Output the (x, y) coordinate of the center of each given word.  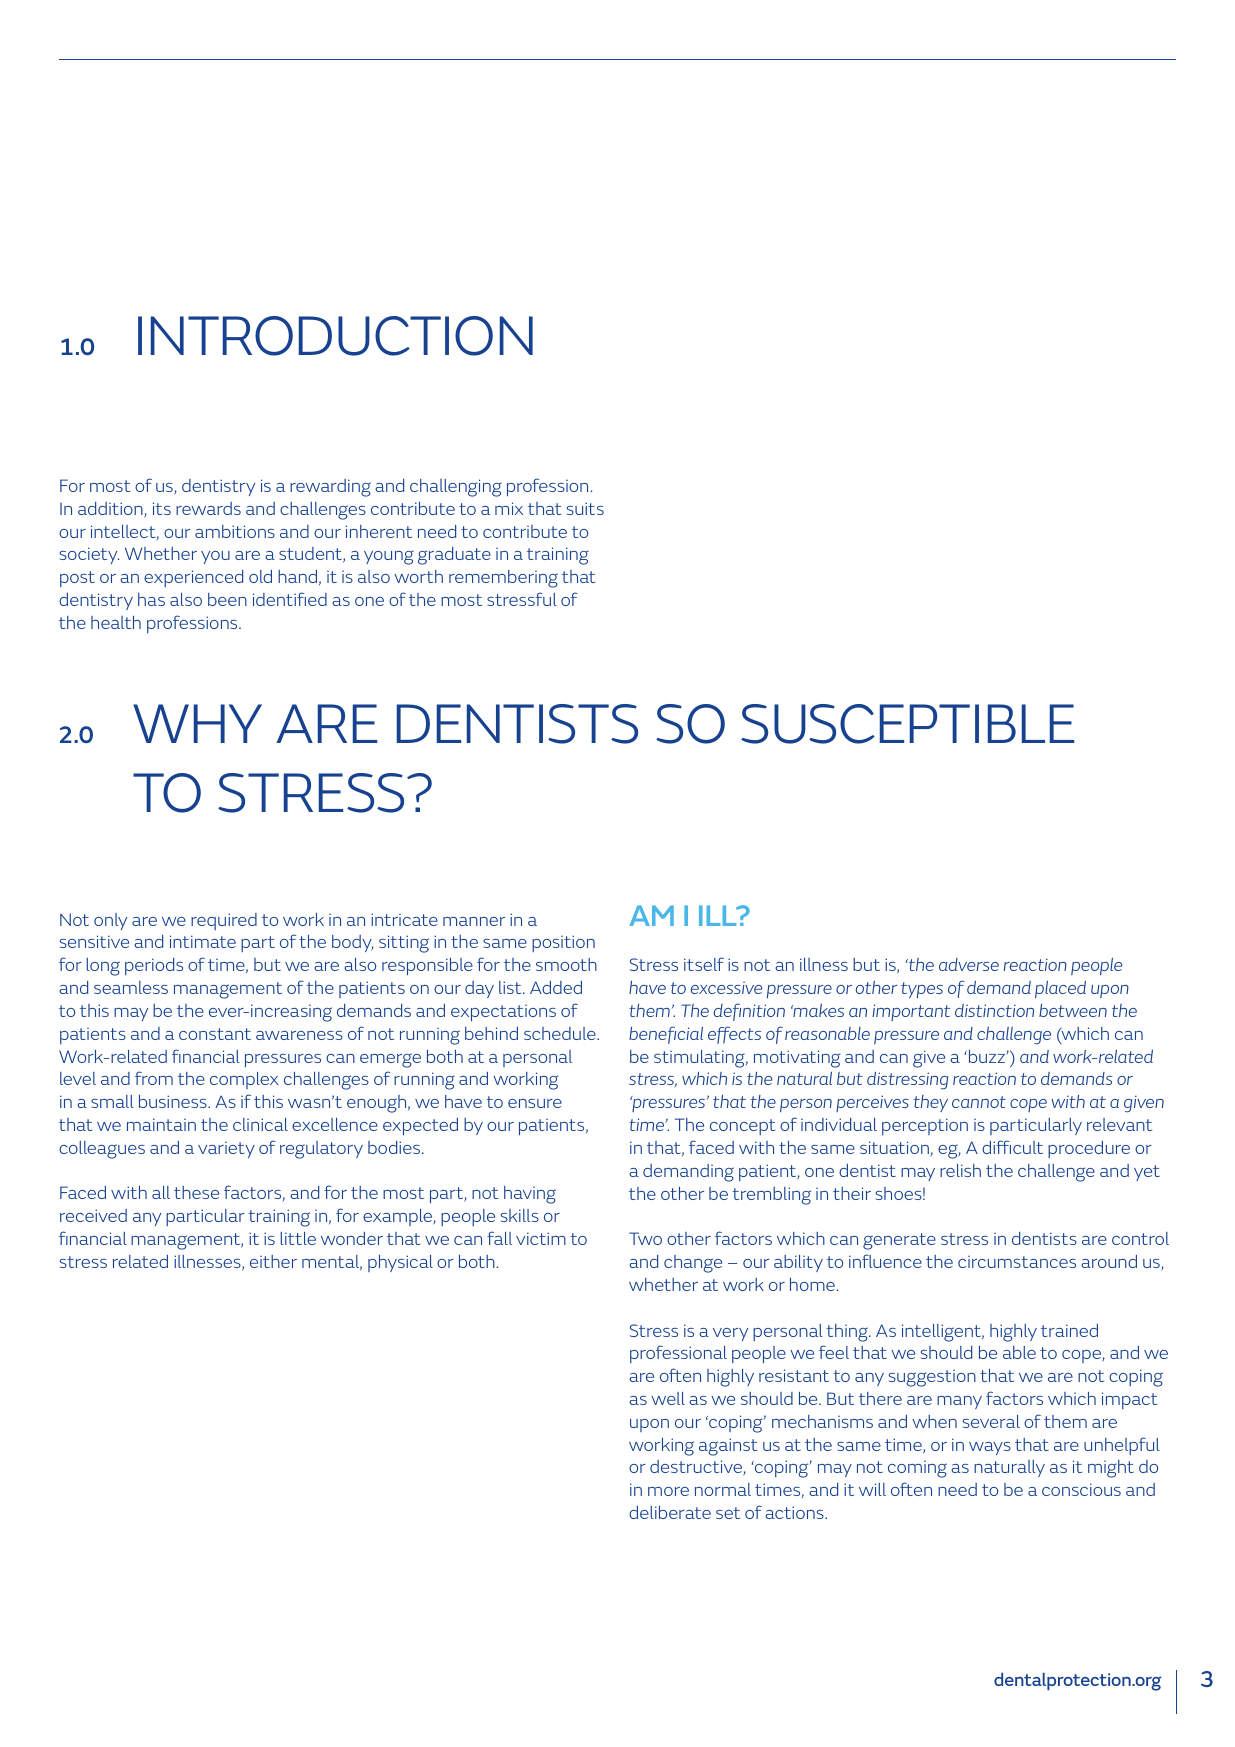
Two (645, 1238)
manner (474, 921)
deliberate (670, 1512)
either (273, 1261)
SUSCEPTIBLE (907, 724)
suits (585, 508)
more (668, 1491)
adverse (969, 964)
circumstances (1017, 1262)
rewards (208, 508)
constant (215, 1034)
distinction (994, 1010)
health (116, 622)
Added (556, 987)
